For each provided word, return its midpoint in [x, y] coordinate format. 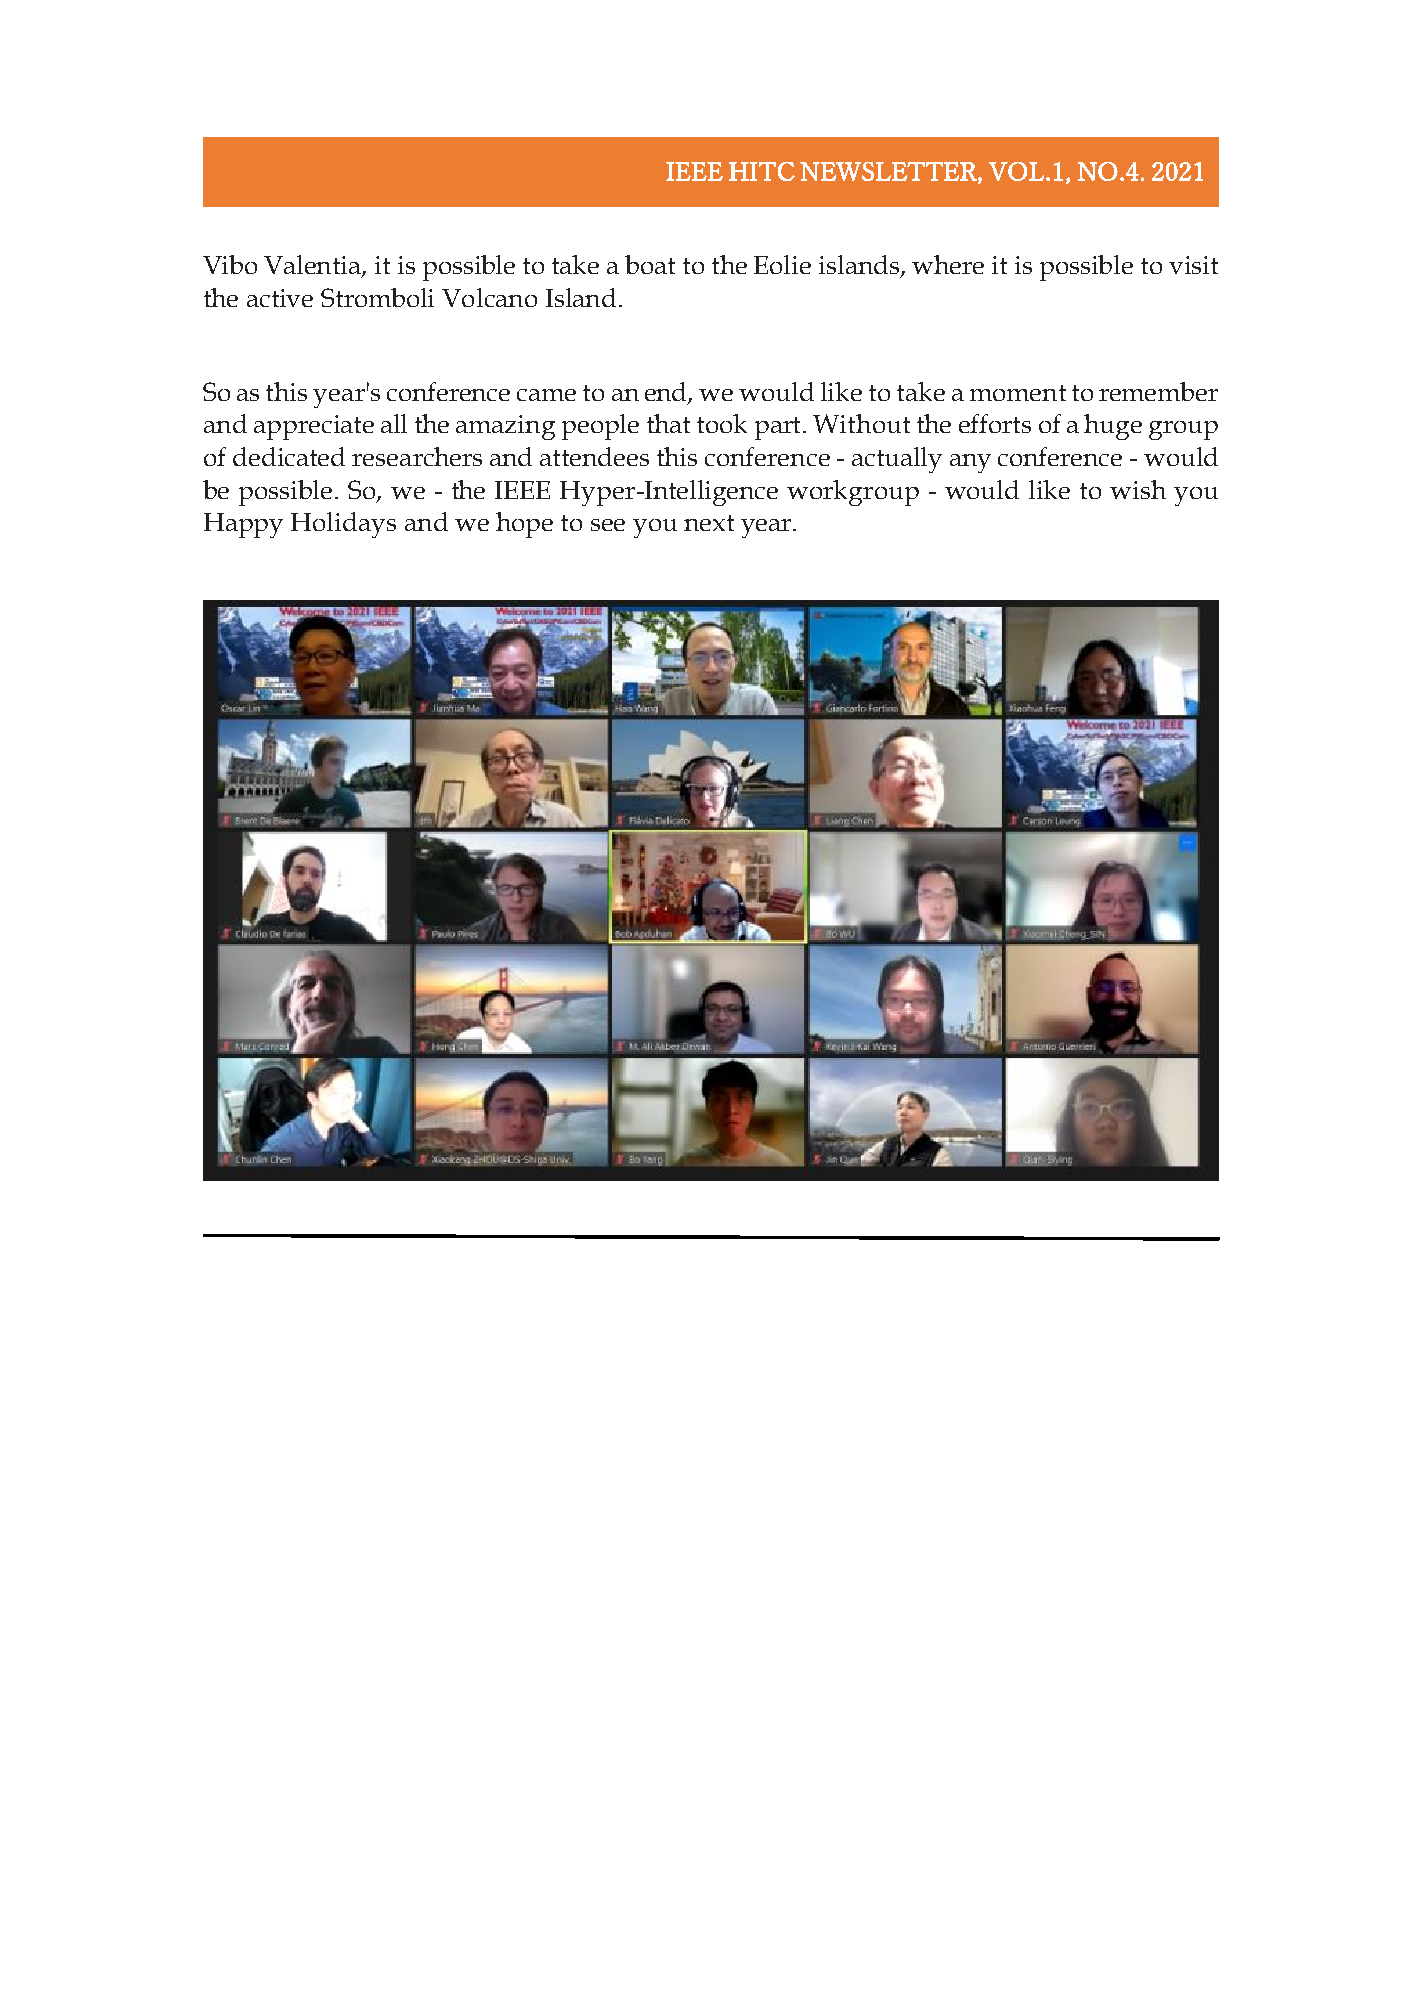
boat [650, 264]
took [722, 423]
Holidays [343, 525]
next [709, 523]
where [948, 264]
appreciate [314, 427]
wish [1138, 489]
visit [1193, 265]
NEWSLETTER [889, 172]
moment [1018, 393]
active [280, 298]
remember [1158, 391]
